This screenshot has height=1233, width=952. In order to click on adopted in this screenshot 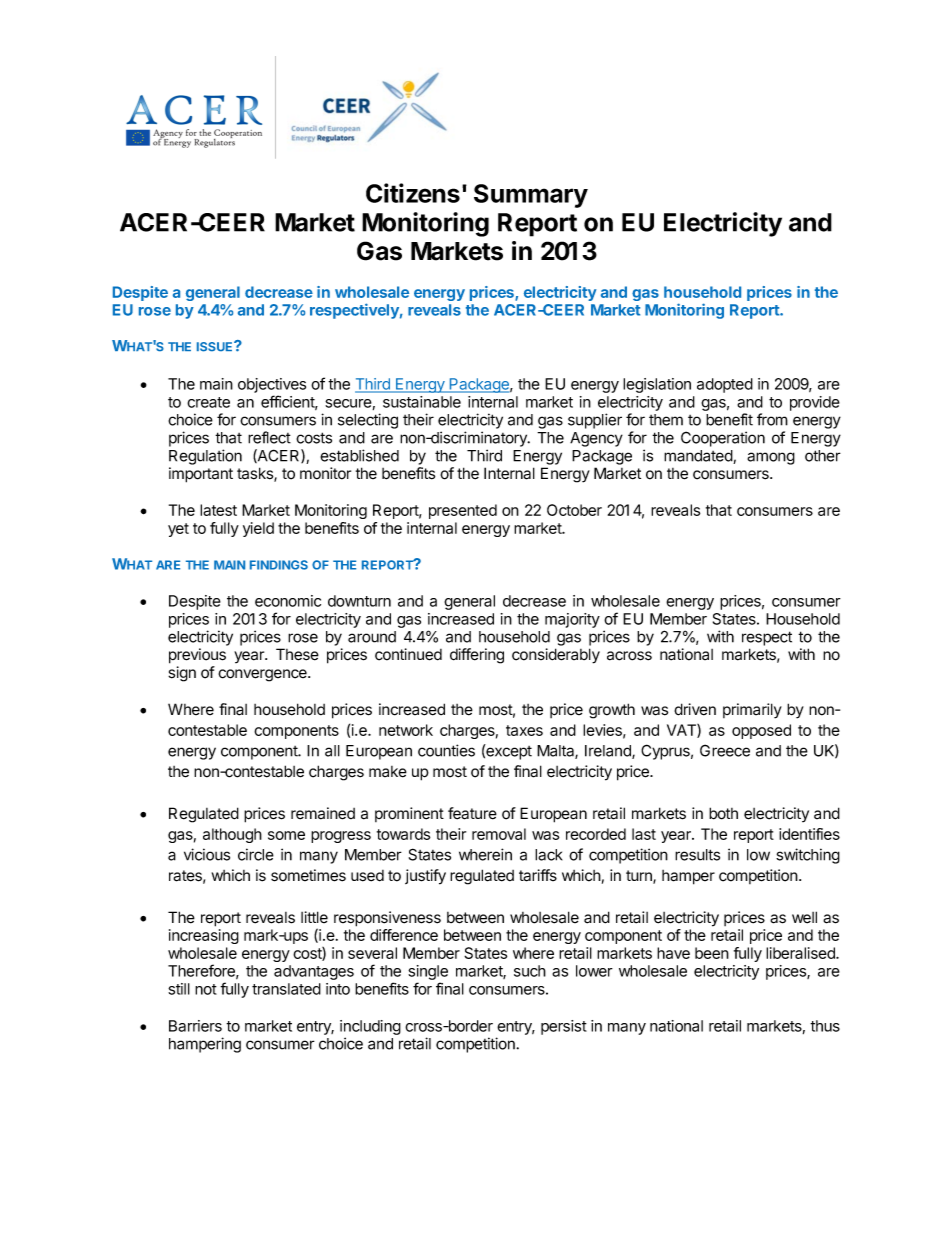, I will do `click(725, 385)`.
